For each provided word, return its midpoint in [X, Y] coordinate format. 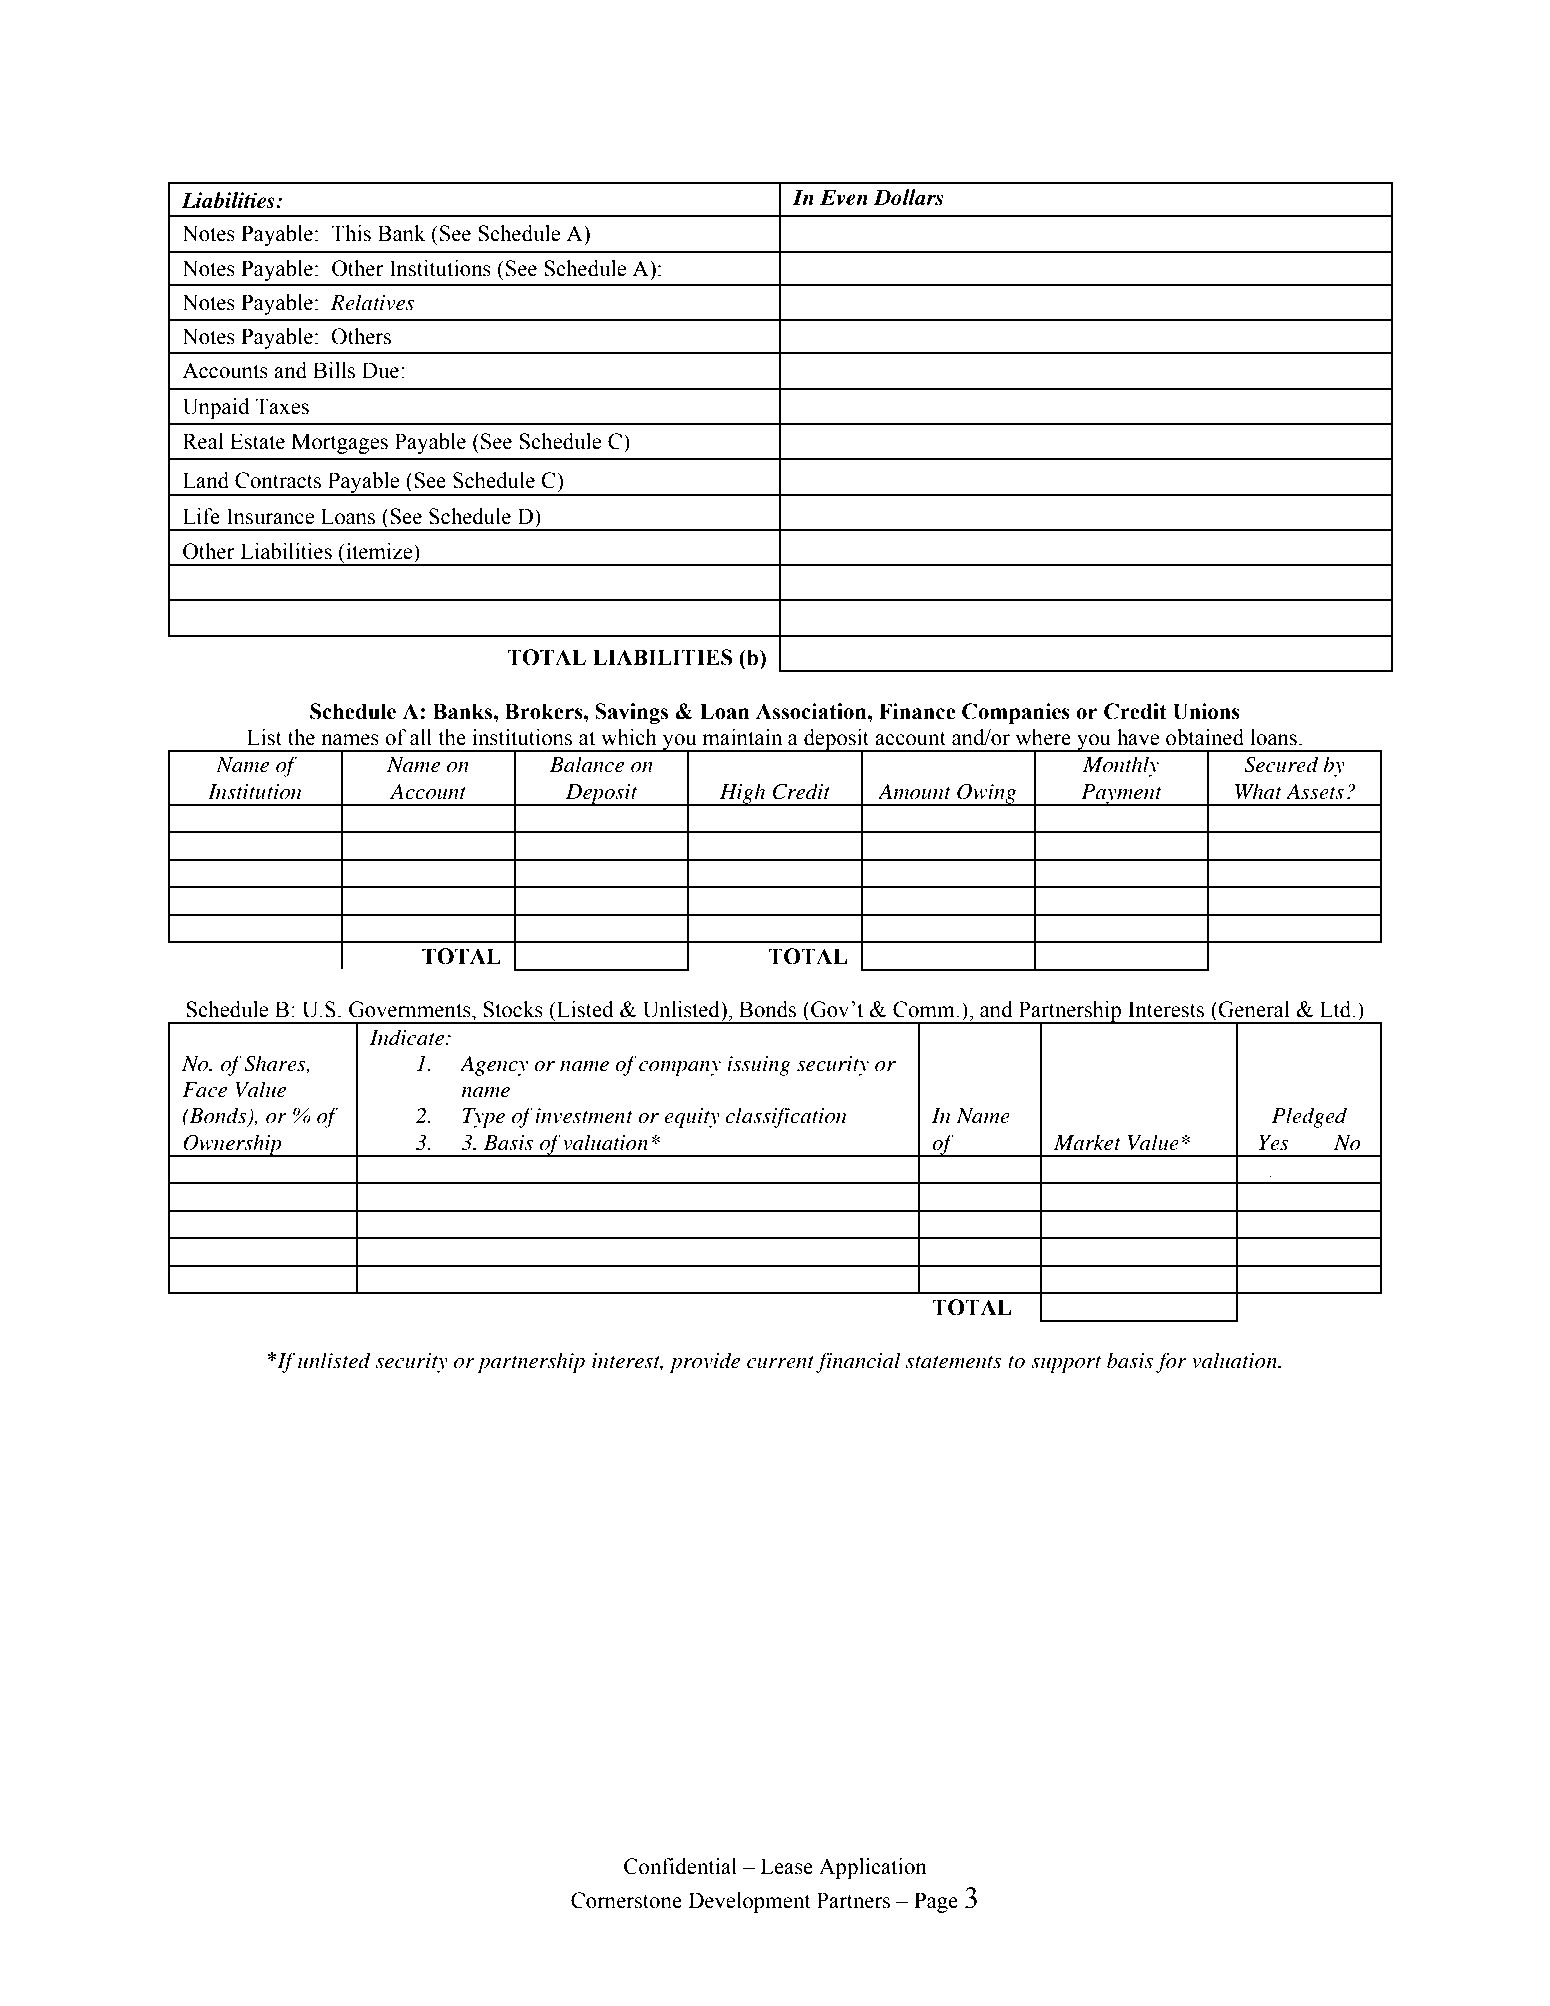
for [1171, 1362]
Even [844, 197]
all [421, 737]
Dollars [909, 197]
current [780, 1362]
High [743, 794]
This [351, 233]
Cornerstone [626, 1900]
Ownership [232, 1145]
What [1258, 791]
